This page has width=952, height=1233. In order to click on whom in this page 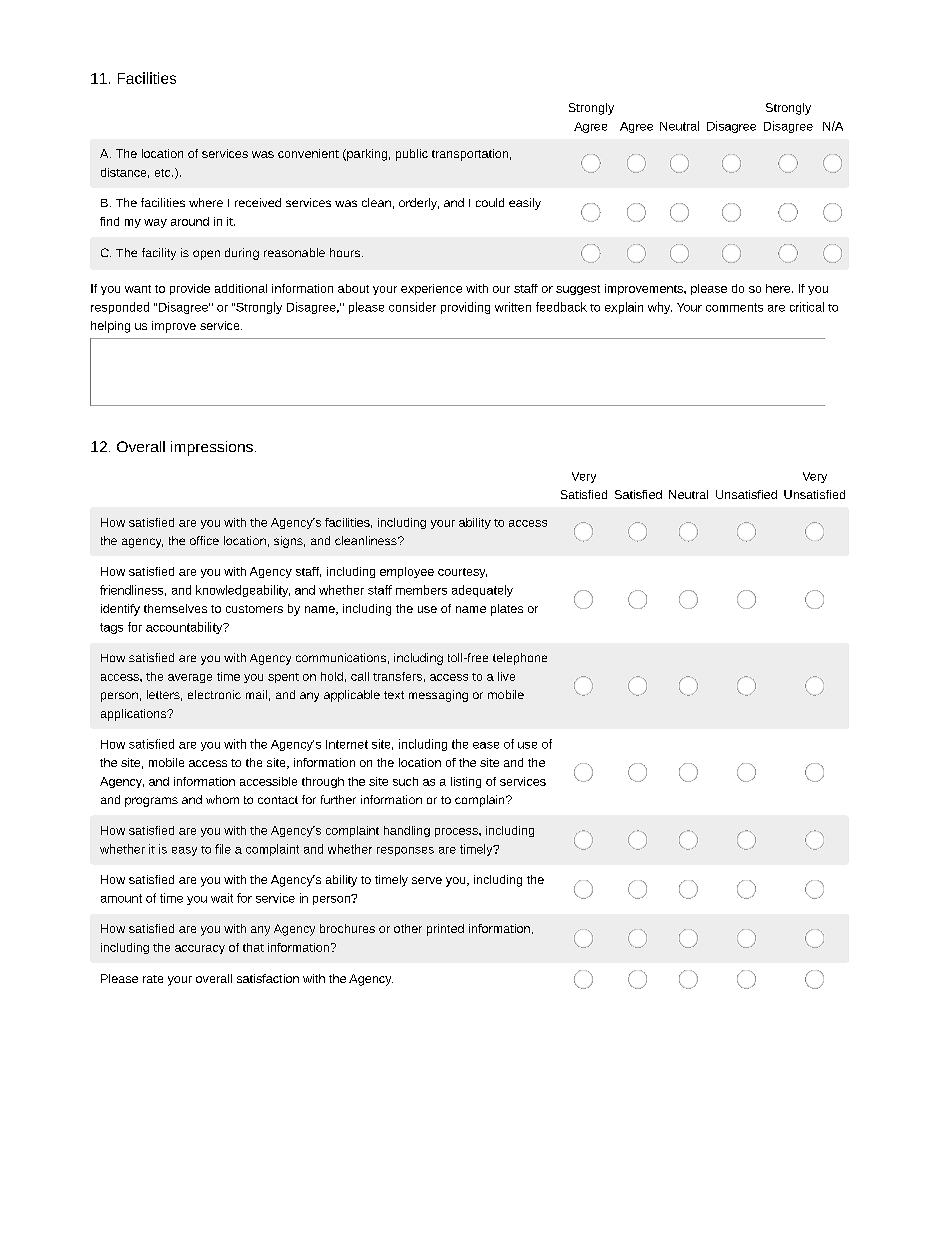, I will do `click(222, 799)`.
